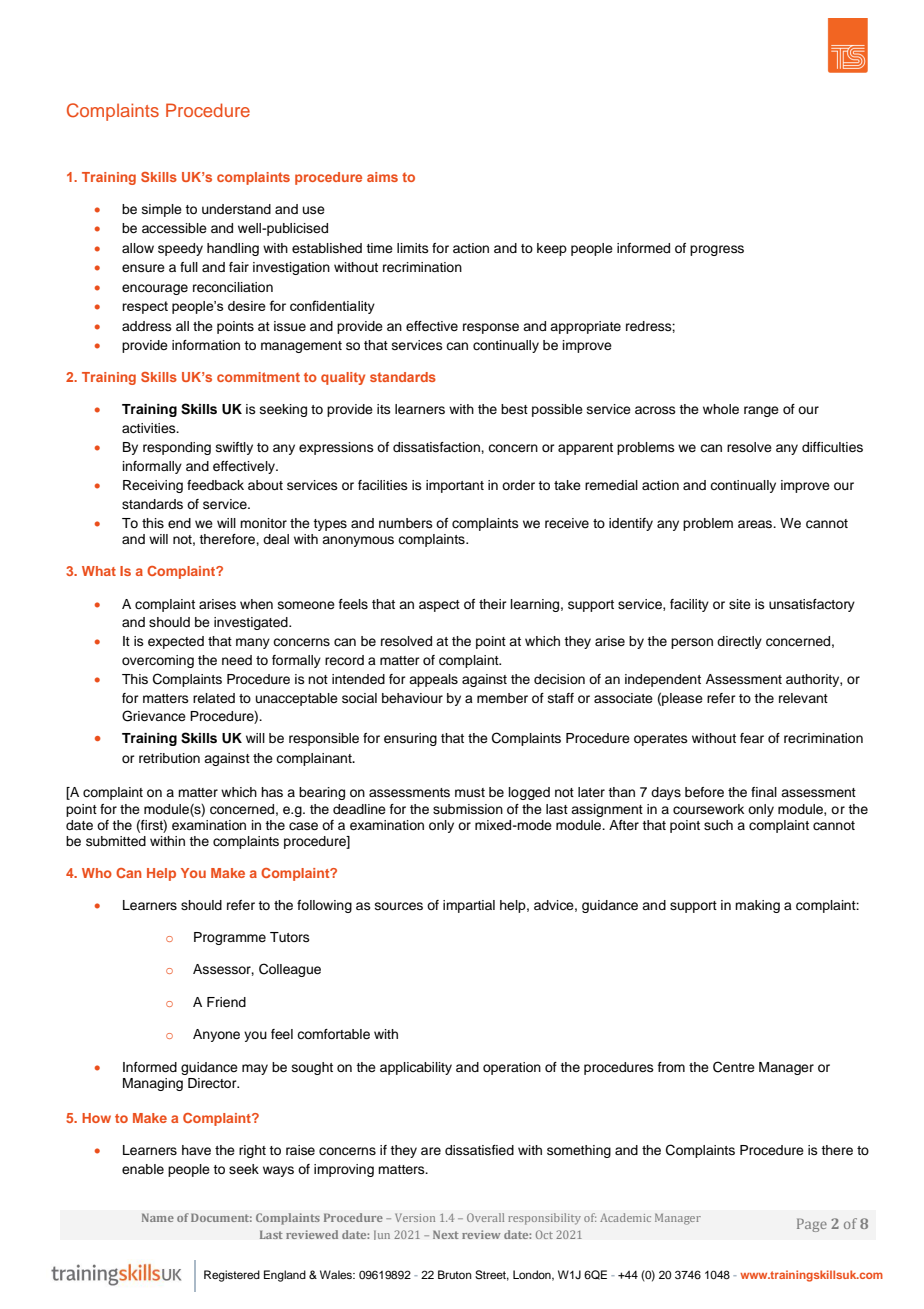  I want to click on limits, so click(413, 248).
